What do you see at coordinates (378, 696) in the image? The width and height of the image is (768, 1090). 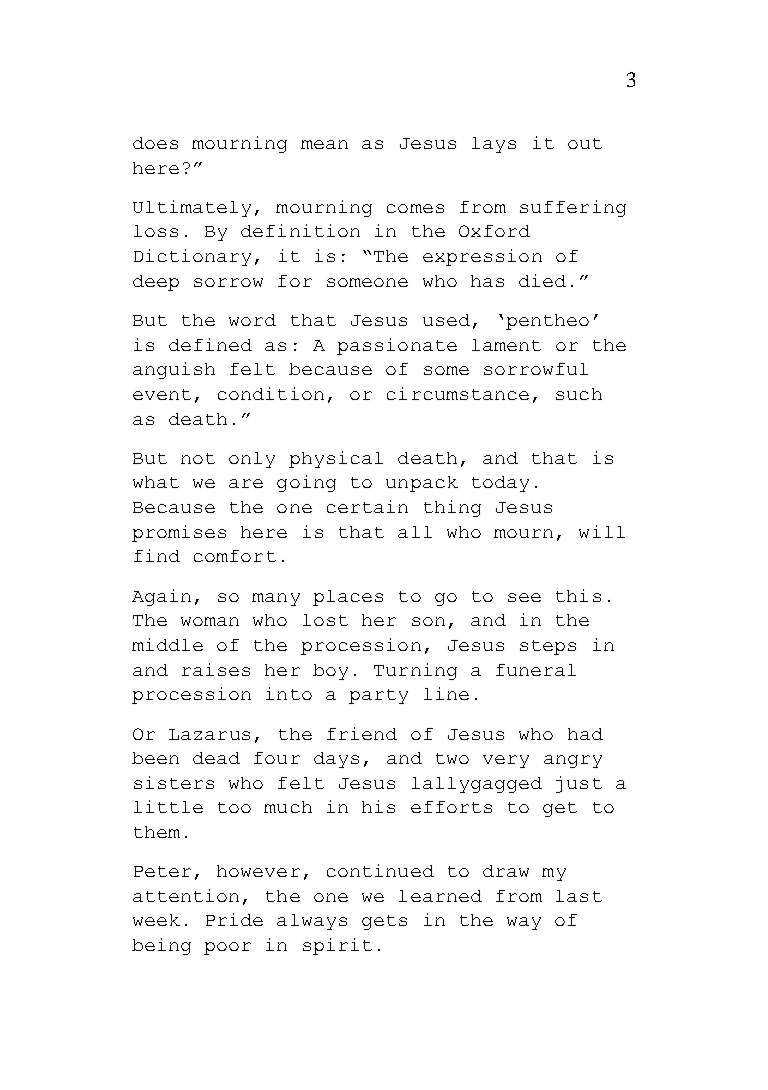 I see `party` at bounding box center [378, 696].
